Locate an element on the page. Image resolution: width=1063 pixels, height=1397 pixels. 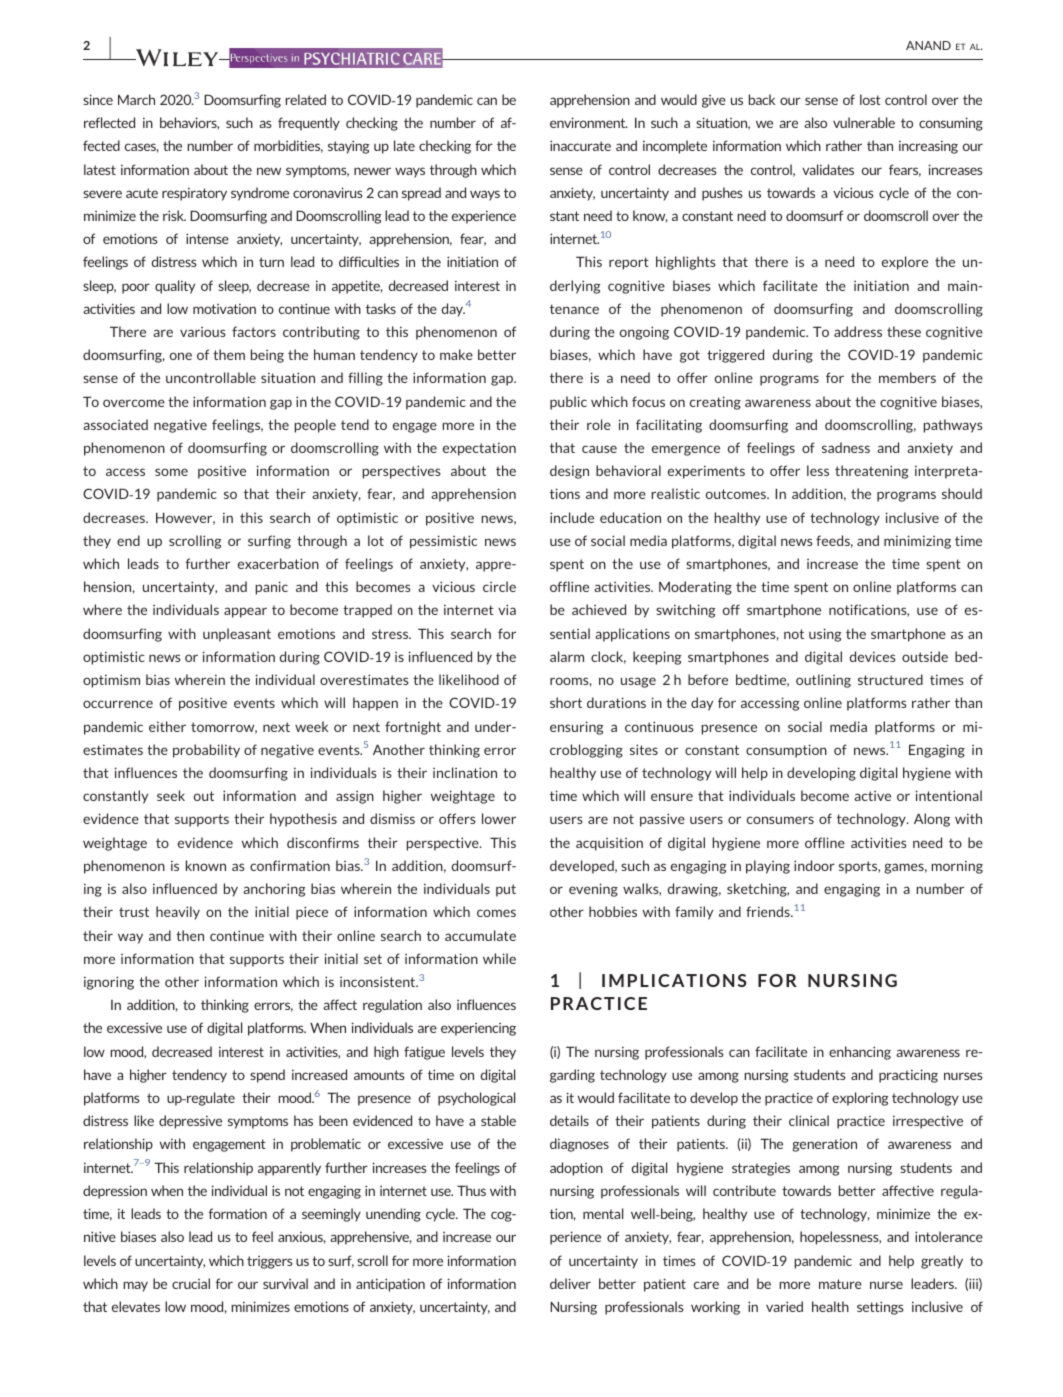
deliver is located at coordinates (570, 1283).
